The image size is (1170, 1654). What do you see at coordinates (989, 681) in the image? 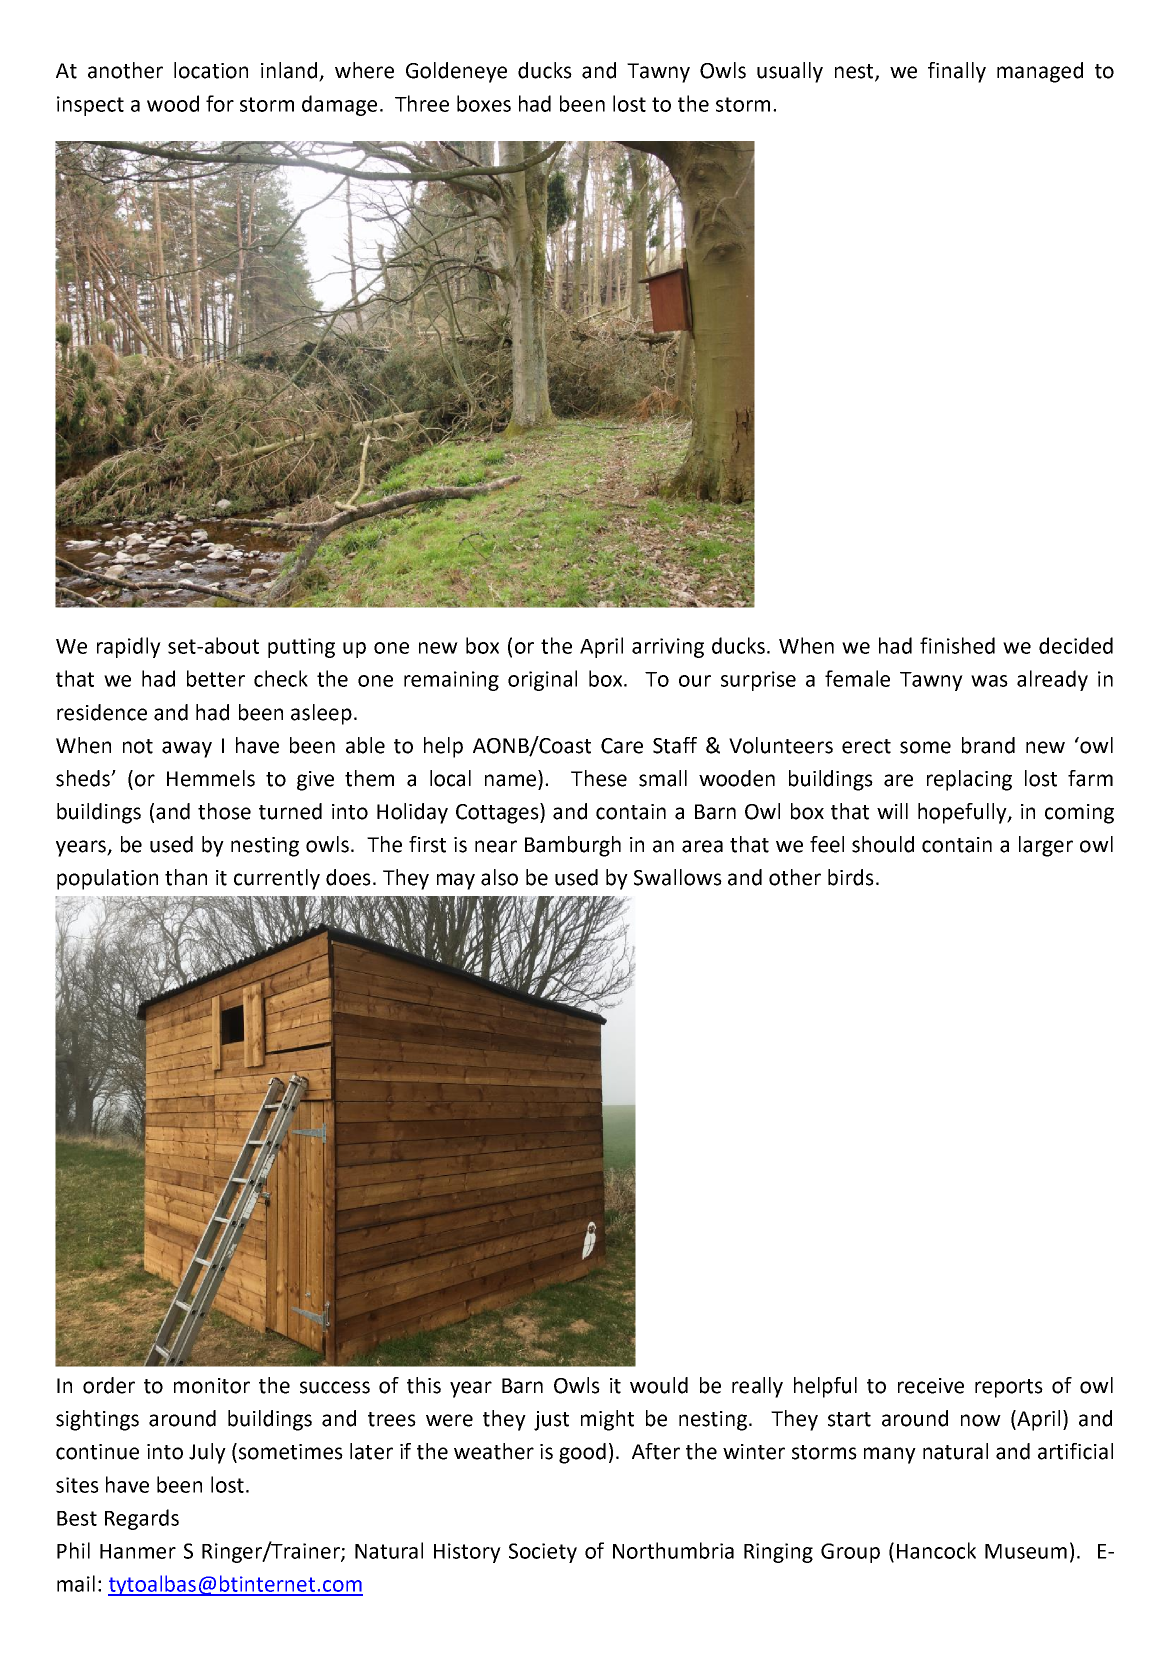
I see `was` at bounding box center [989, 681].
